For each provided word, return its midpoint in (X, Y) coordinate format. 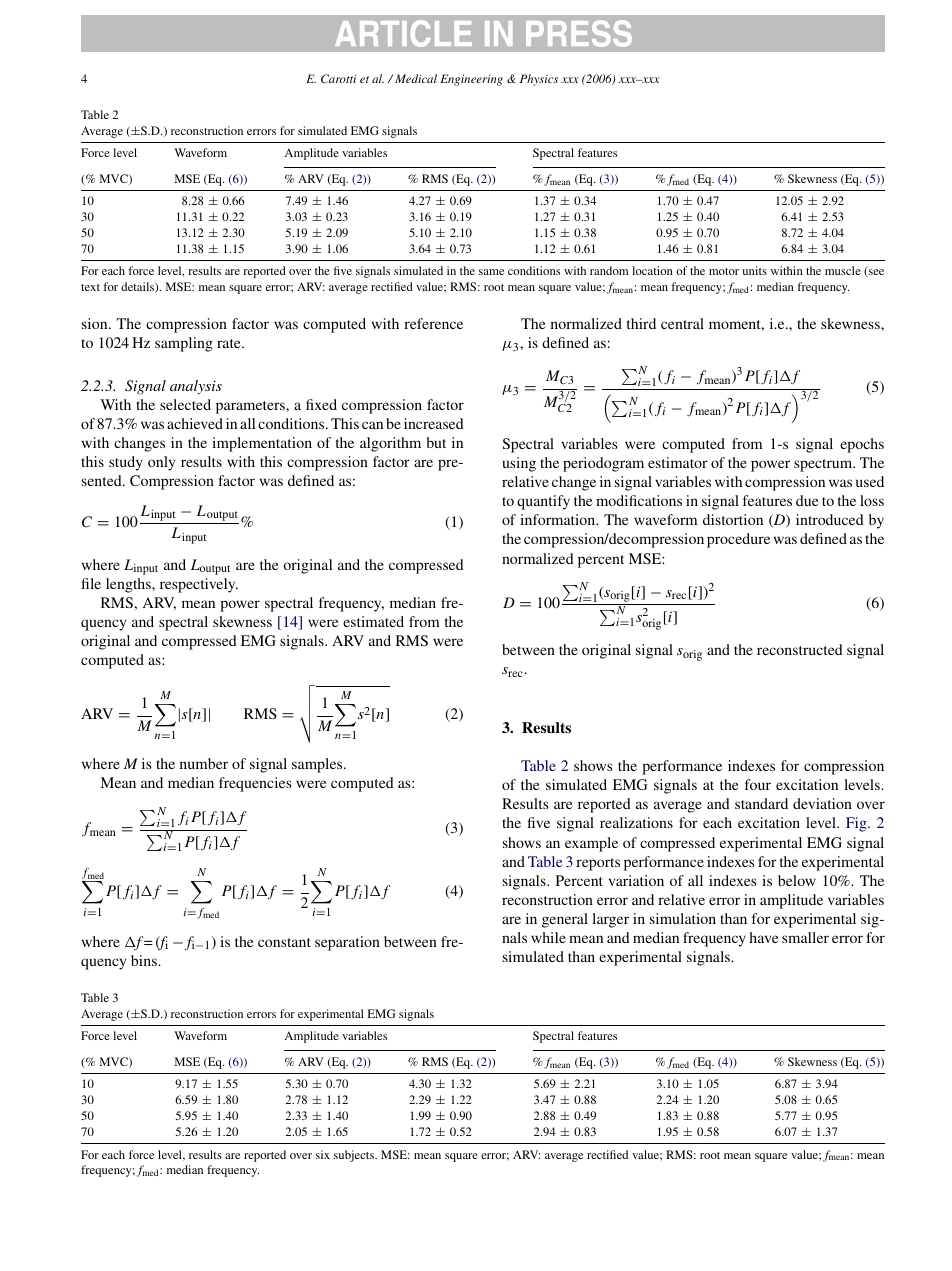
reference (433, 323)
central (682, 323)
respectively (199, 585)
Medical (416, 78)
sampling (184, 344)
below (797, 880)
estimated (373, 621)
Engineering (471, 80)
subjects (355, 1156)
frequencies (255, 784)
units (755, 270)
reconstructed (800, 649)
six (323, 1154)
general (565, 920)
